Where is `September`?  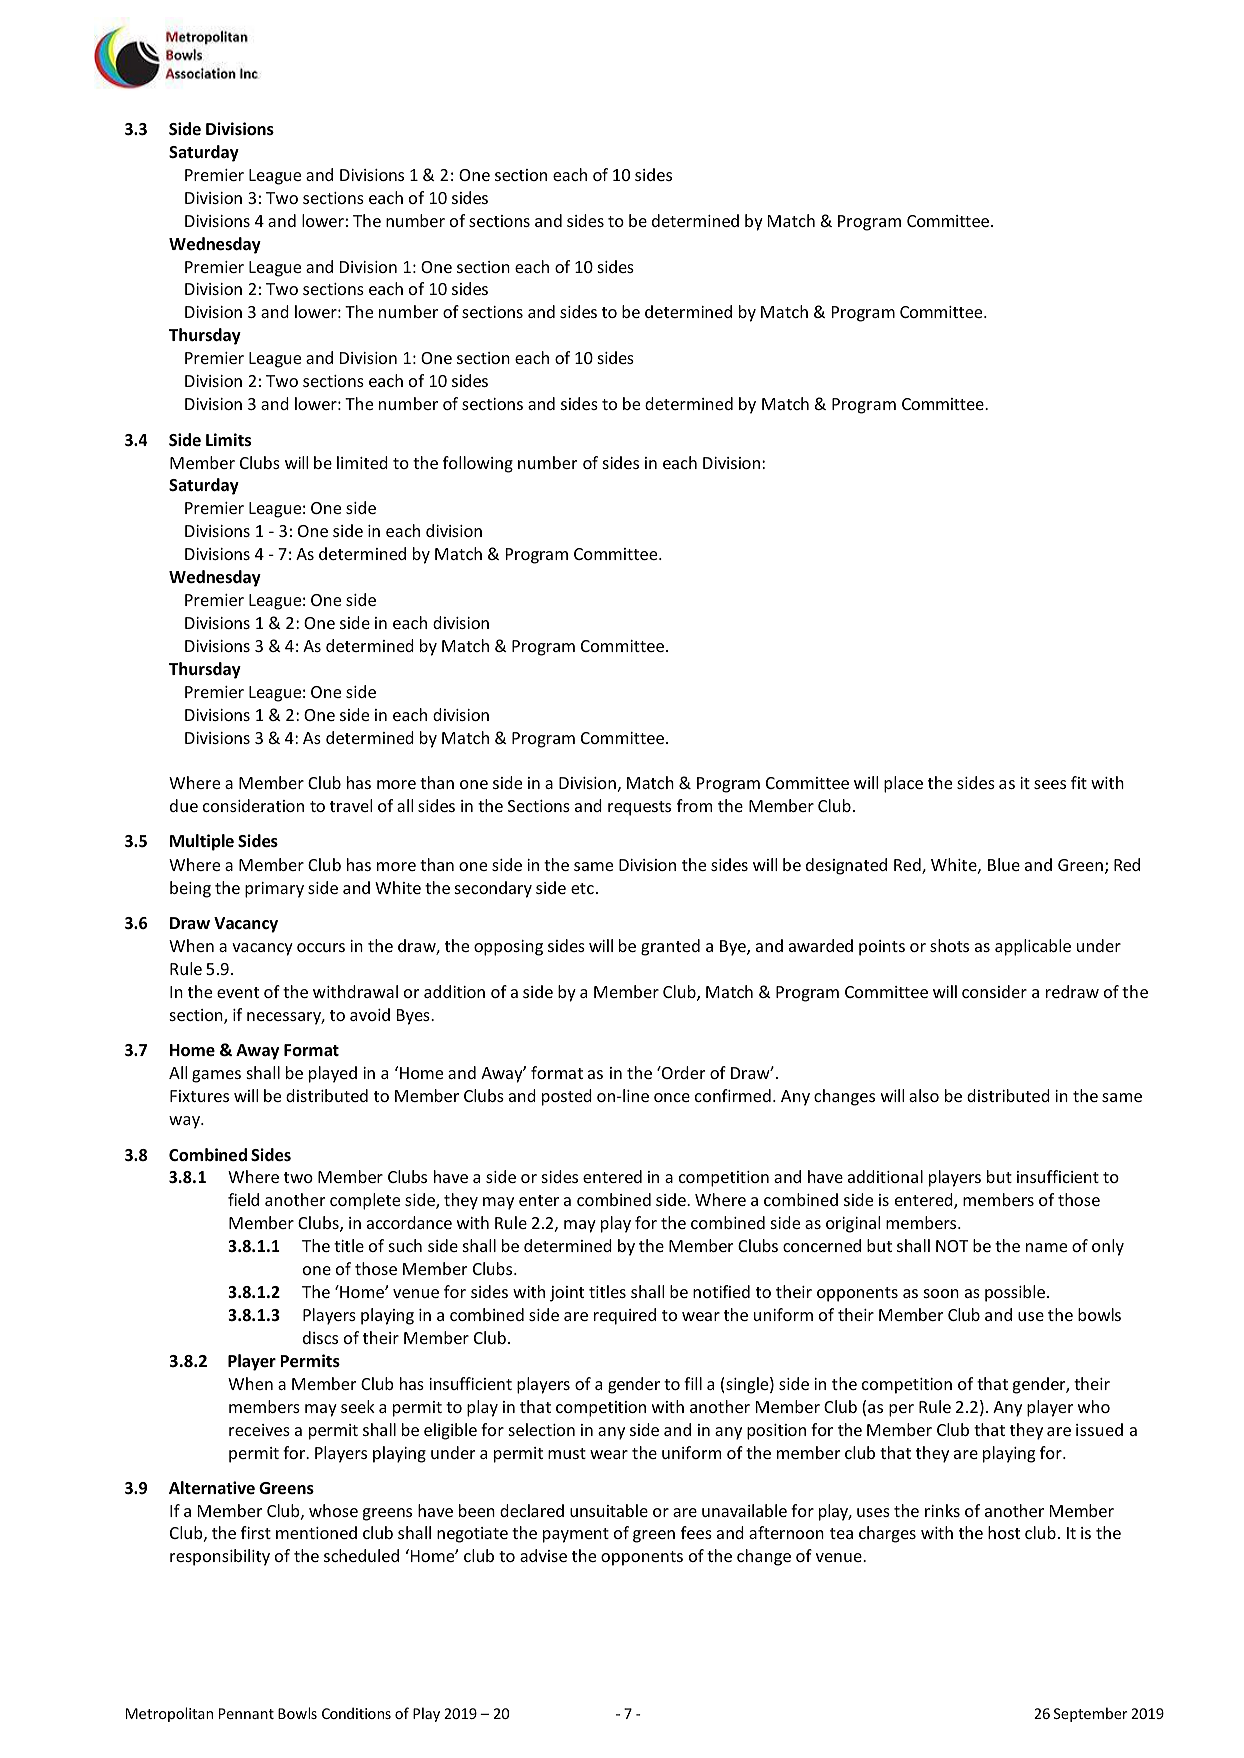 September is located at coordinates (1091, 1714).
